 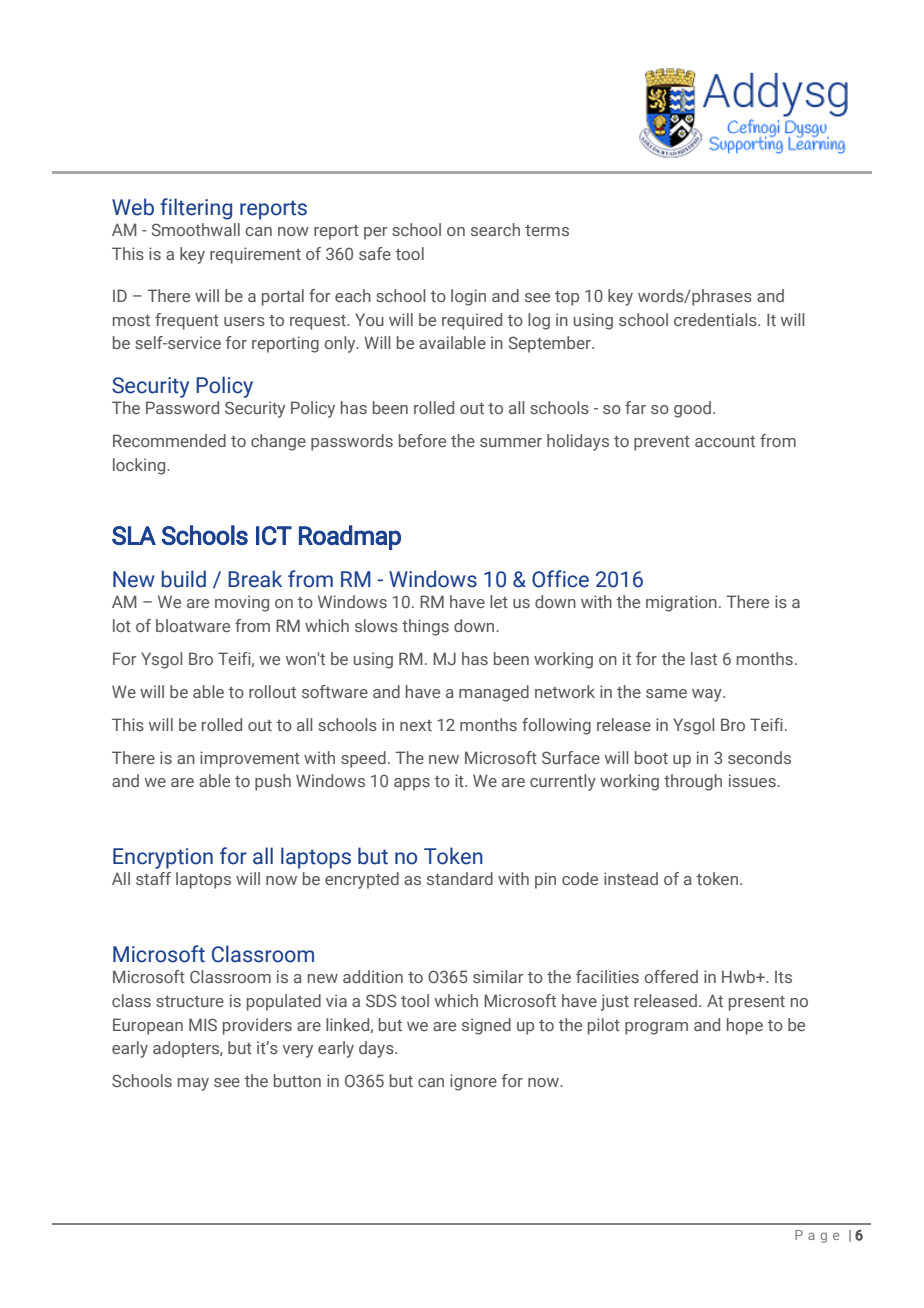 I want to click on search, so click(x=495, y=229).
